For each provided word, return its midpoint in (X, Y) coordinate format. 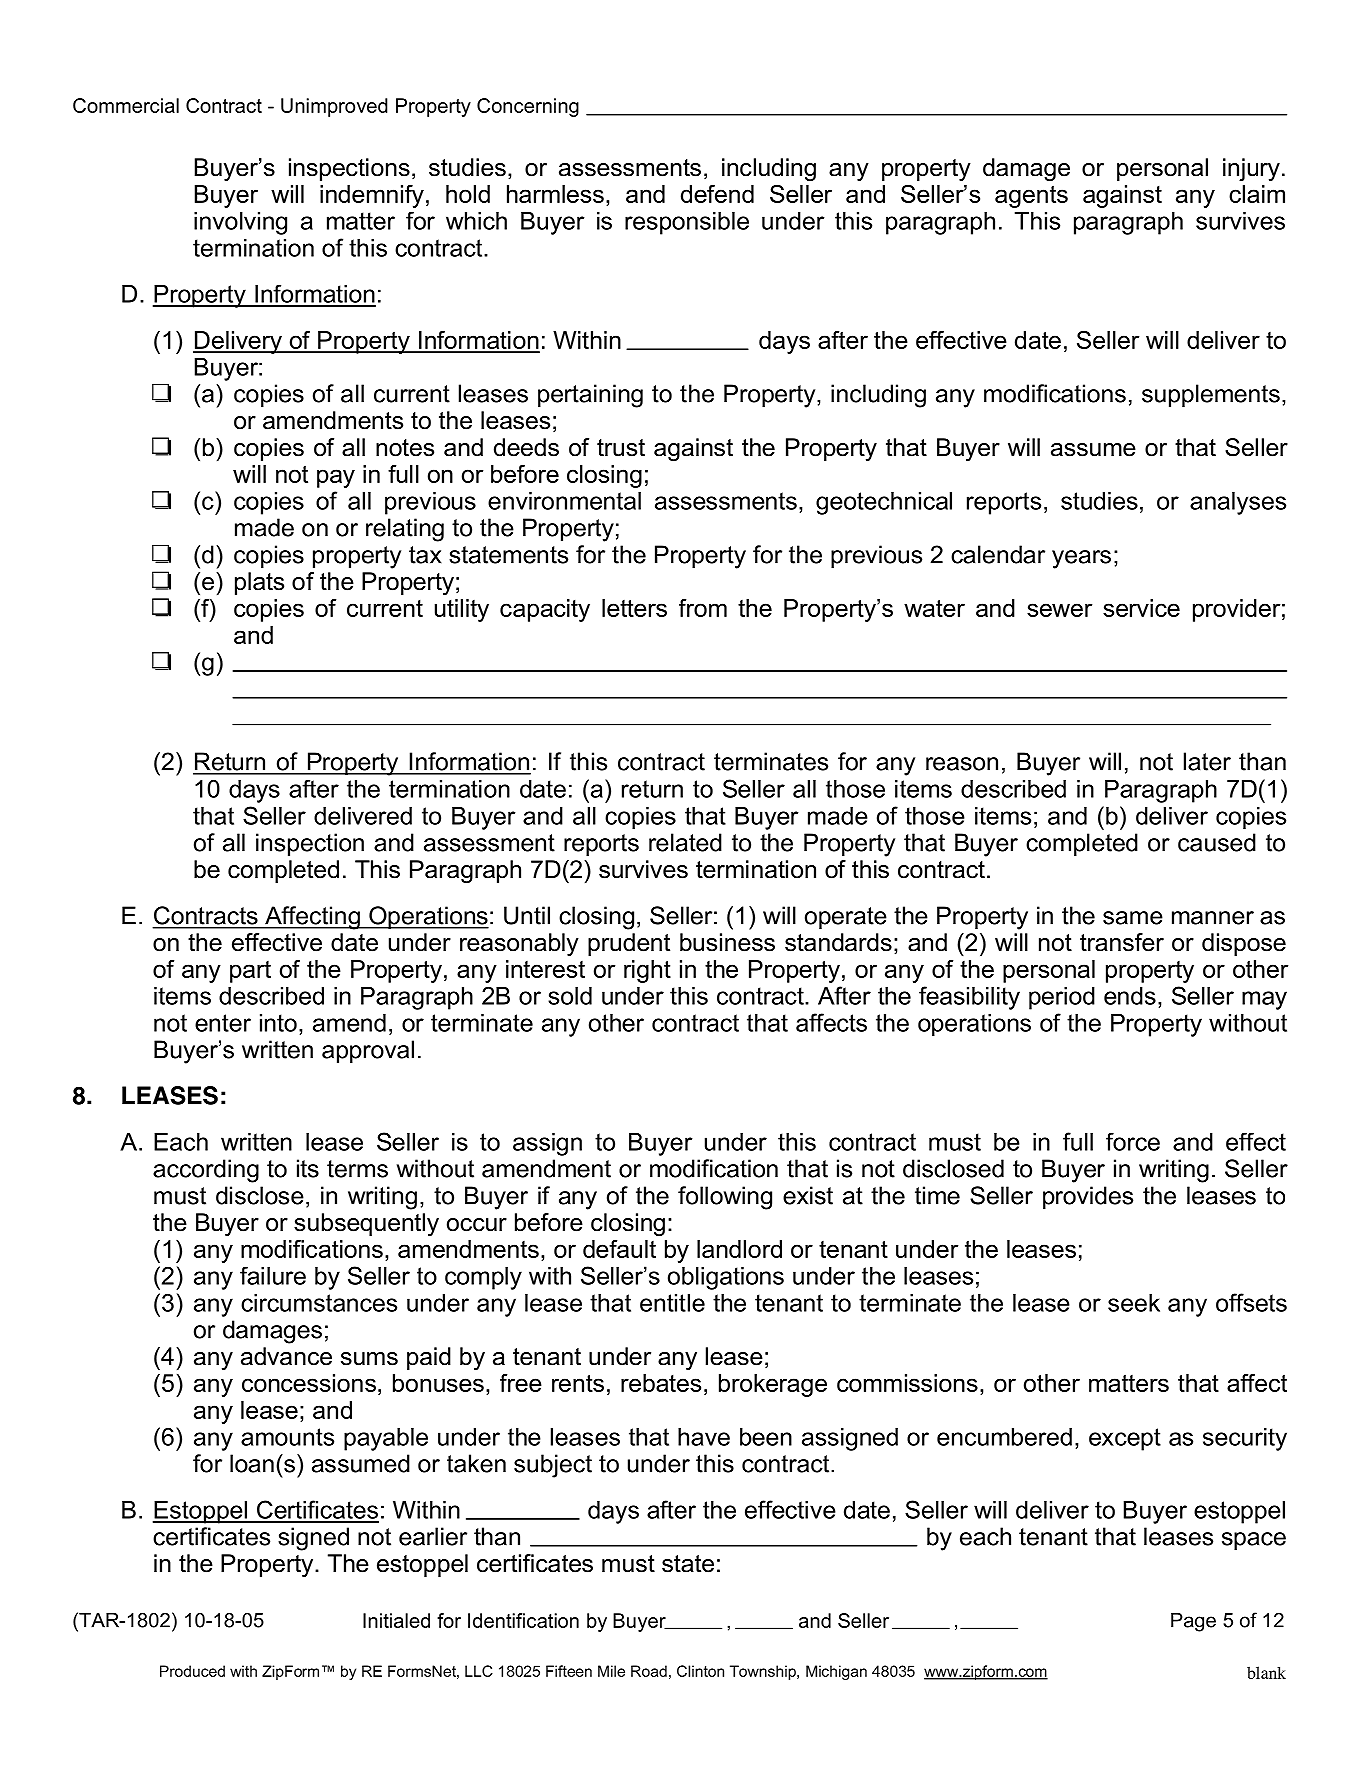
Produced (192, 1671)
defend (717, 194)
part (250, 972)
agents (1031, 196)
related (685, 842)
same (1133, 918)
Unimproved (334, 107)
